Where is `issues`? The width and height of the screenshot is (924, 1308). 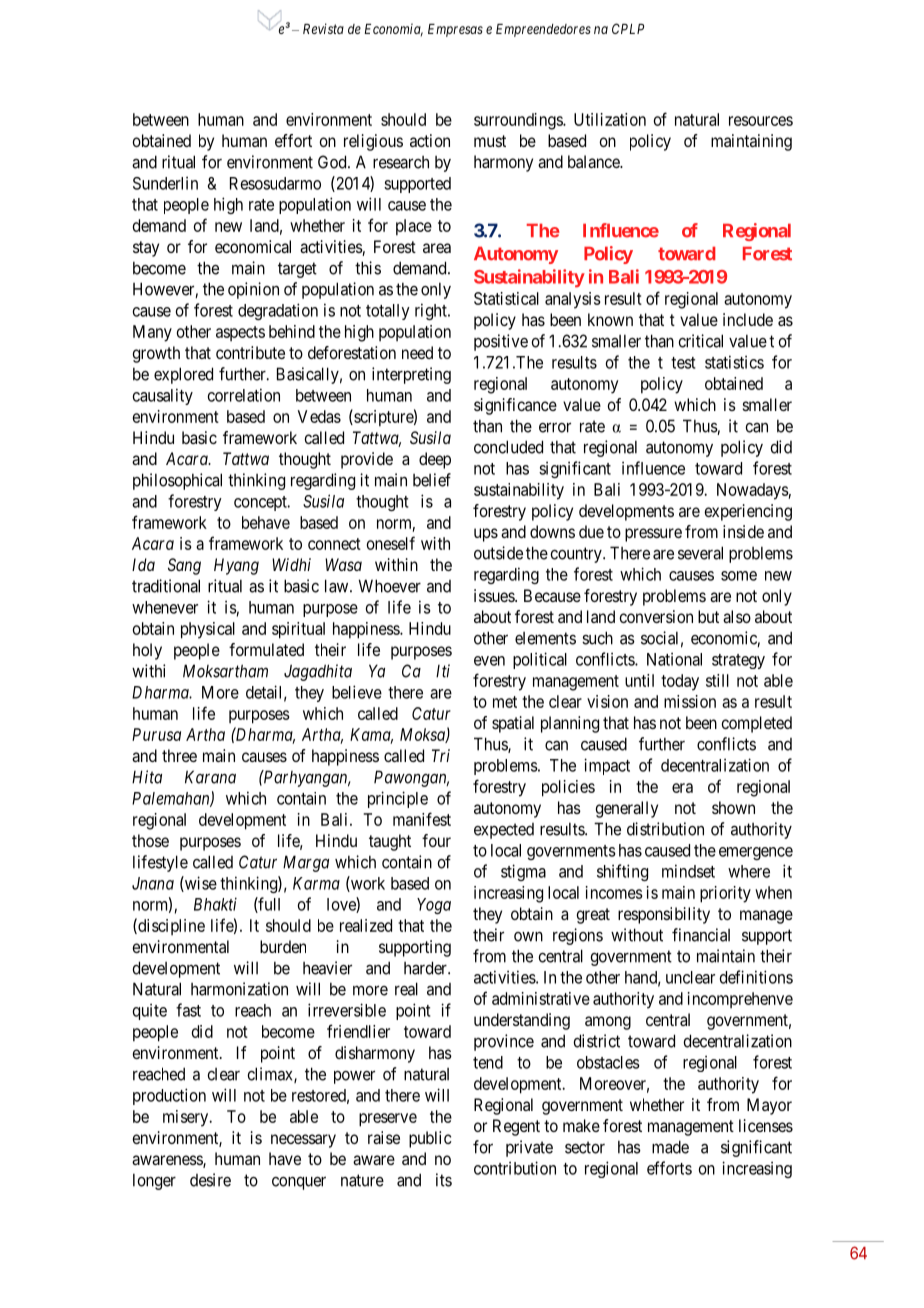
issues is located at coordinates (495, 595).
